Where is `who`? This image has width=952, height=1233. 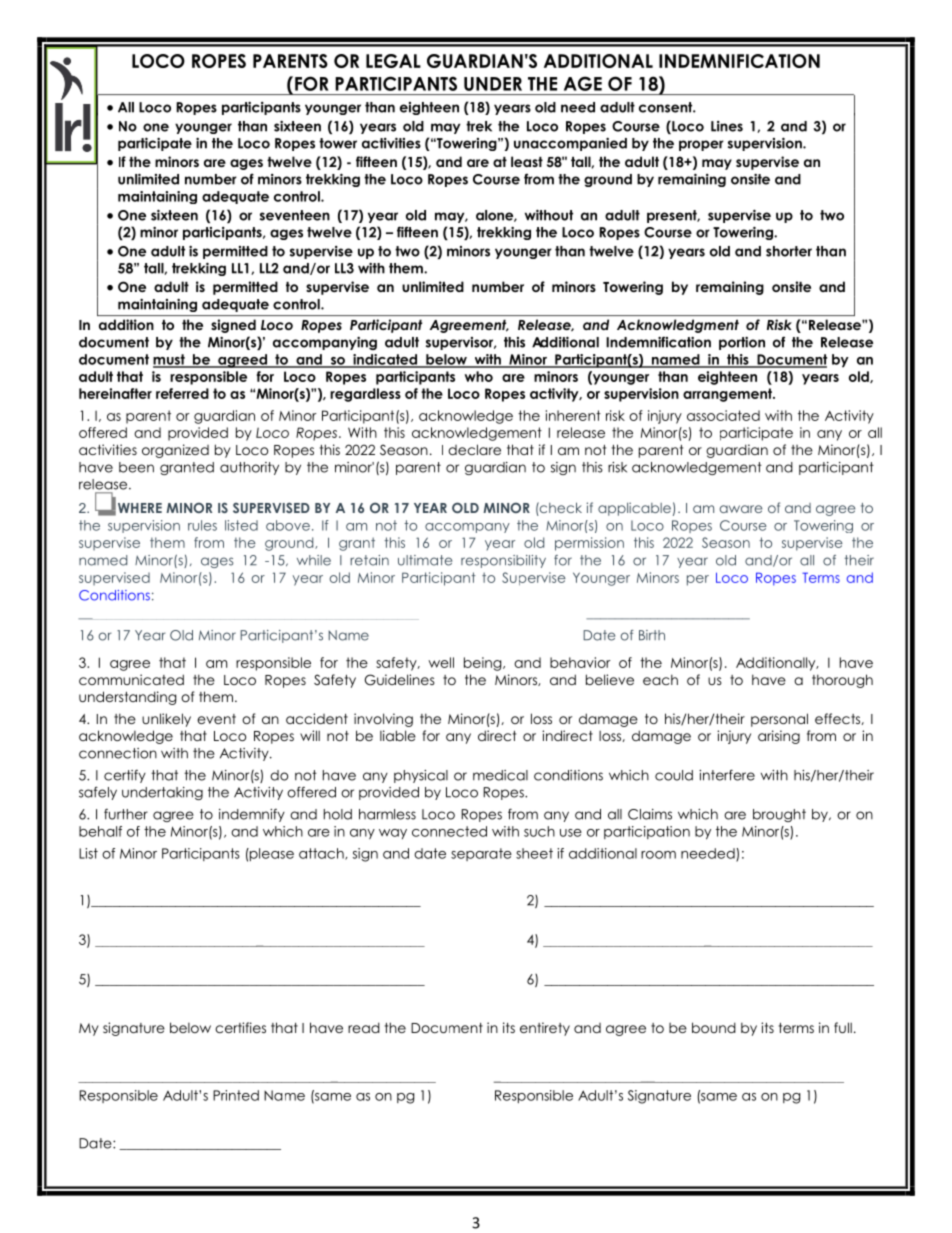
who is located at coordinates (479, 376).
